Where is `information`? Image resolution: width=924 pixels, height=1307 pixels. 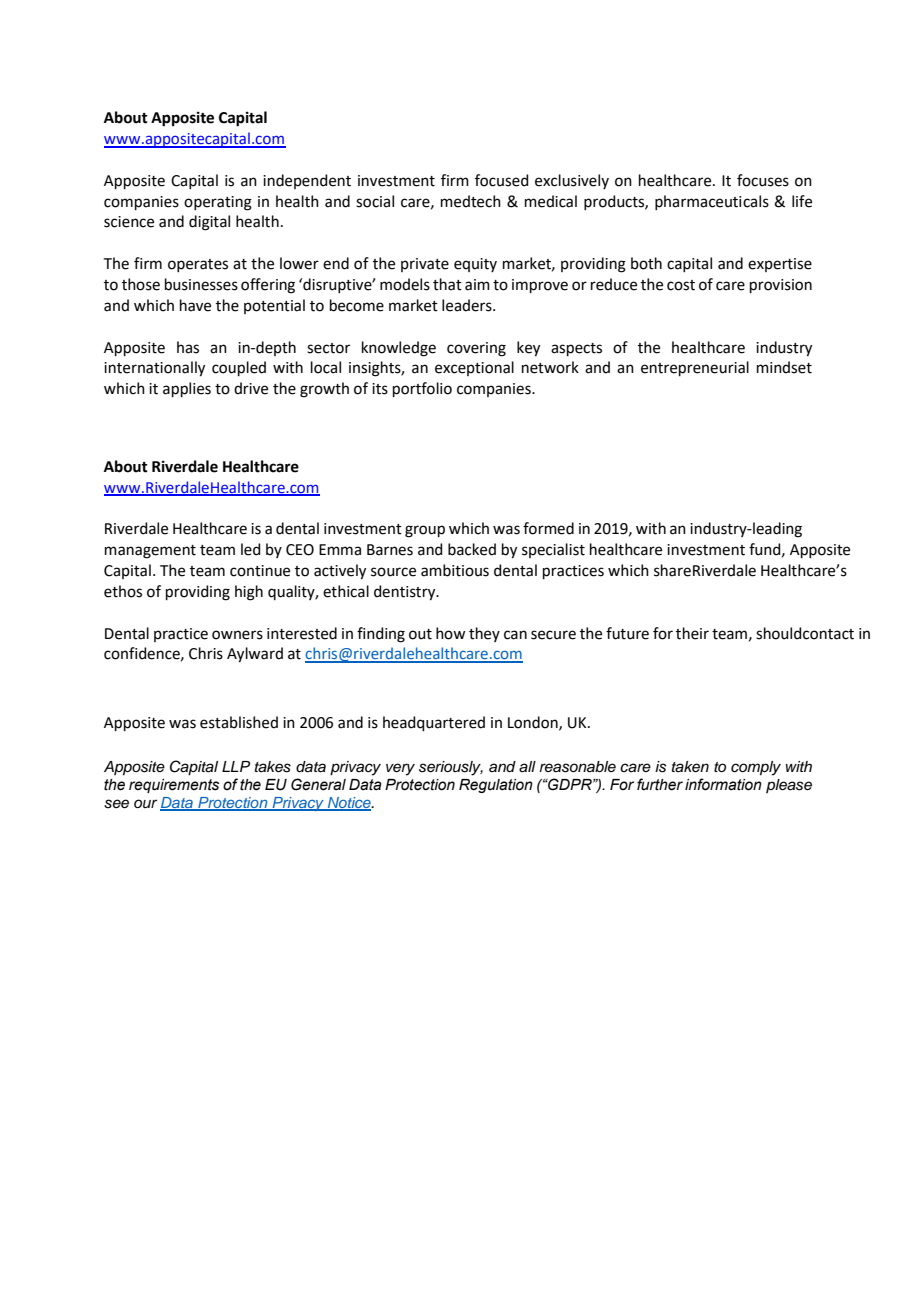 information is located at coordinates (723, 784).
